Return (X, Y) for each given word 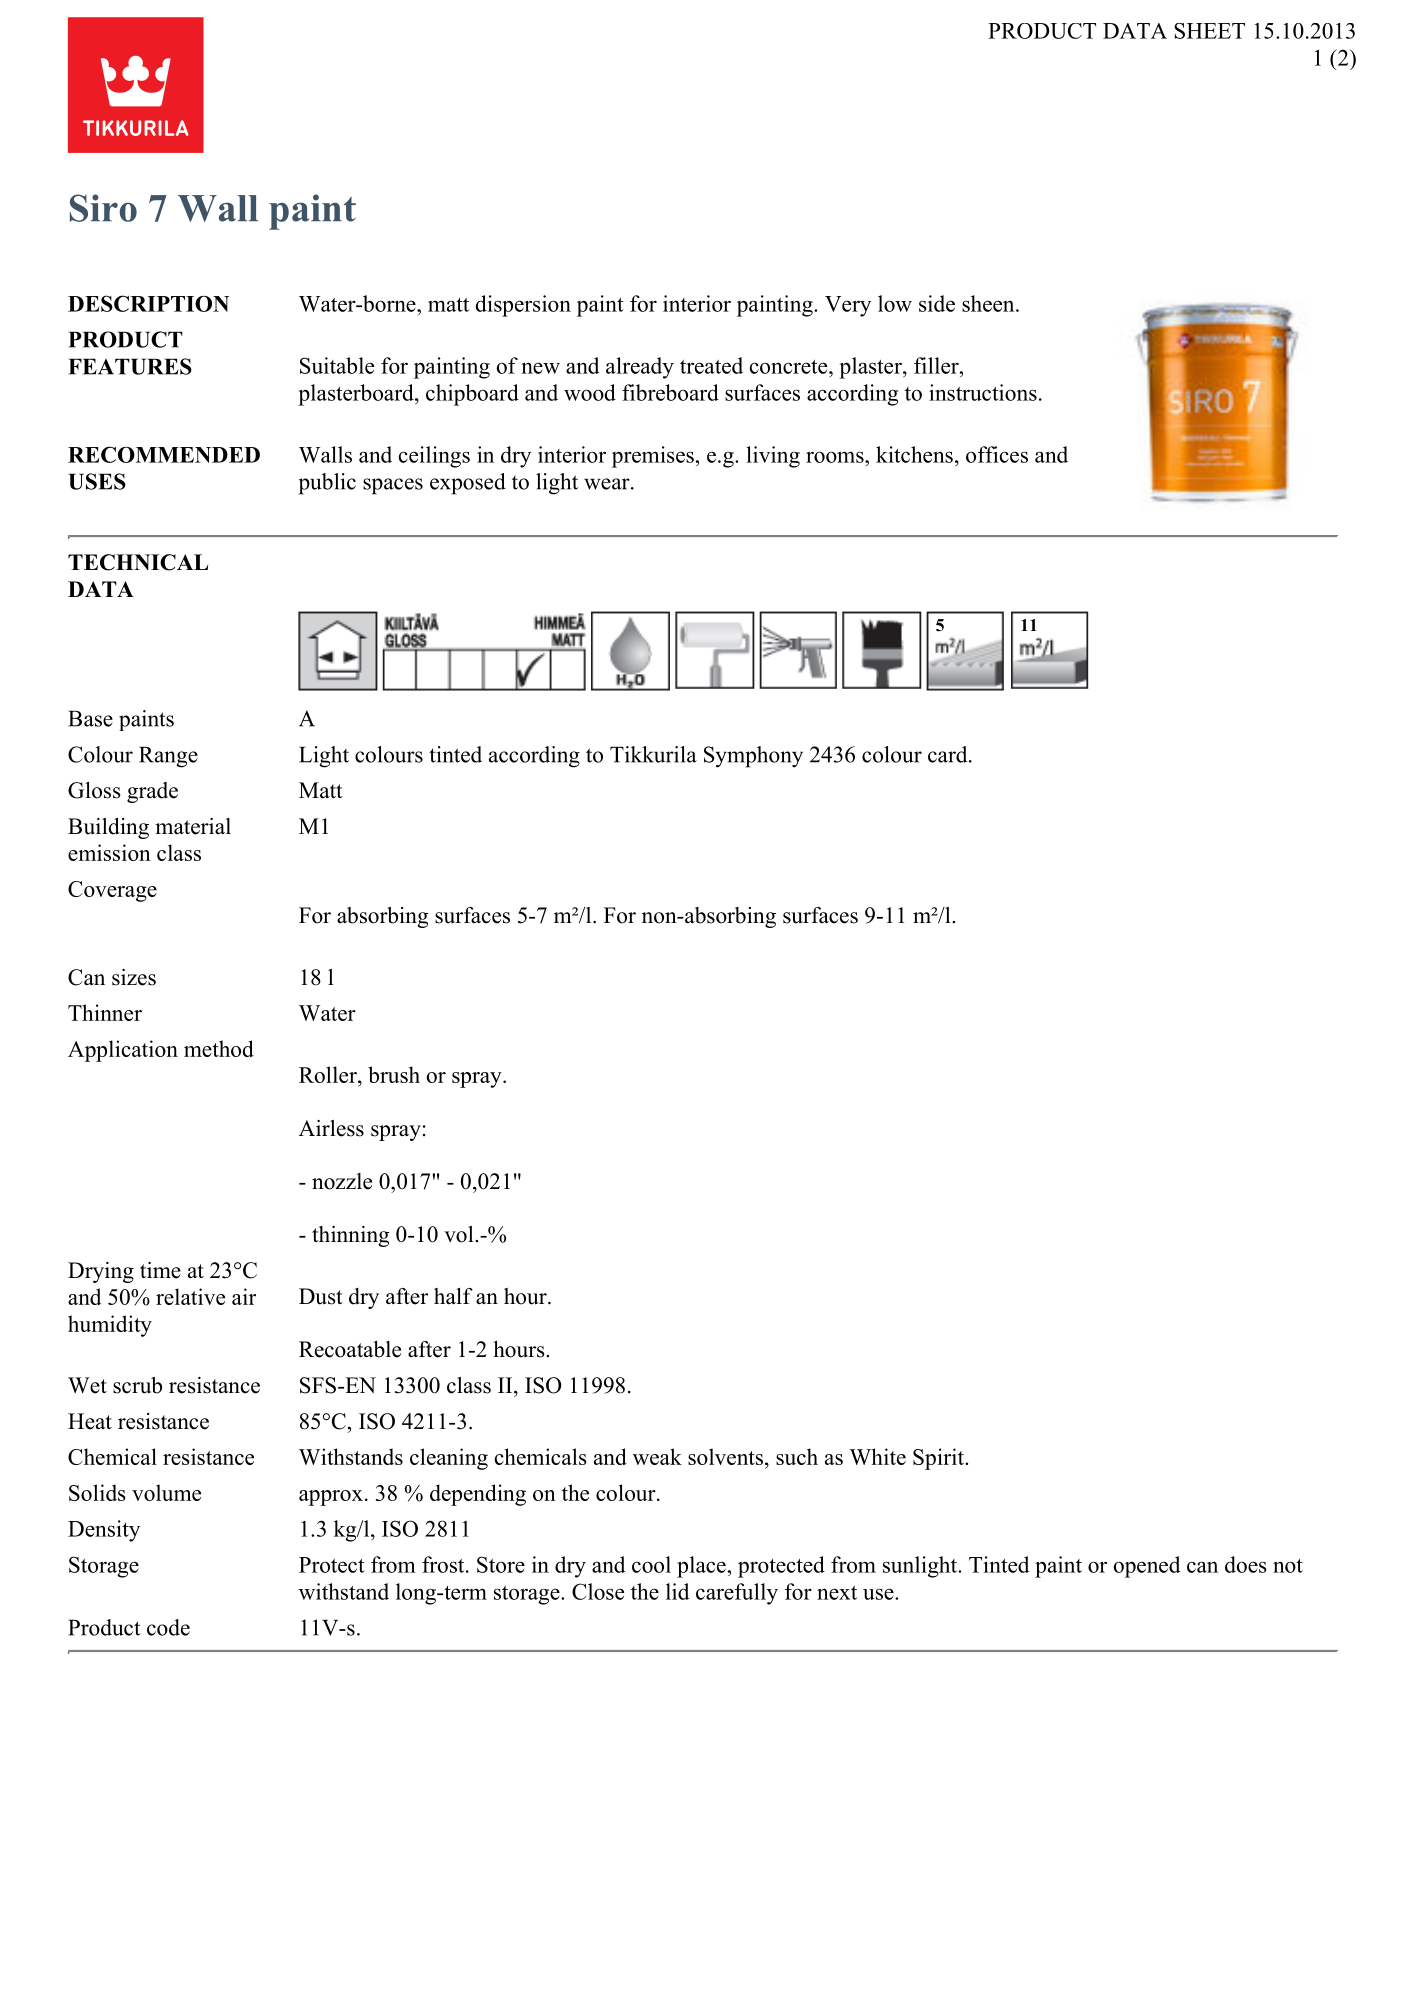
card (949, 754)
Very (848, 306)
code (168, 1627)
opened (1146, 1567)
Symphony (753, 757)
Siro (103, 208)
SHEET (1209, 31)
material (193, 826)
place (702, 1567)
